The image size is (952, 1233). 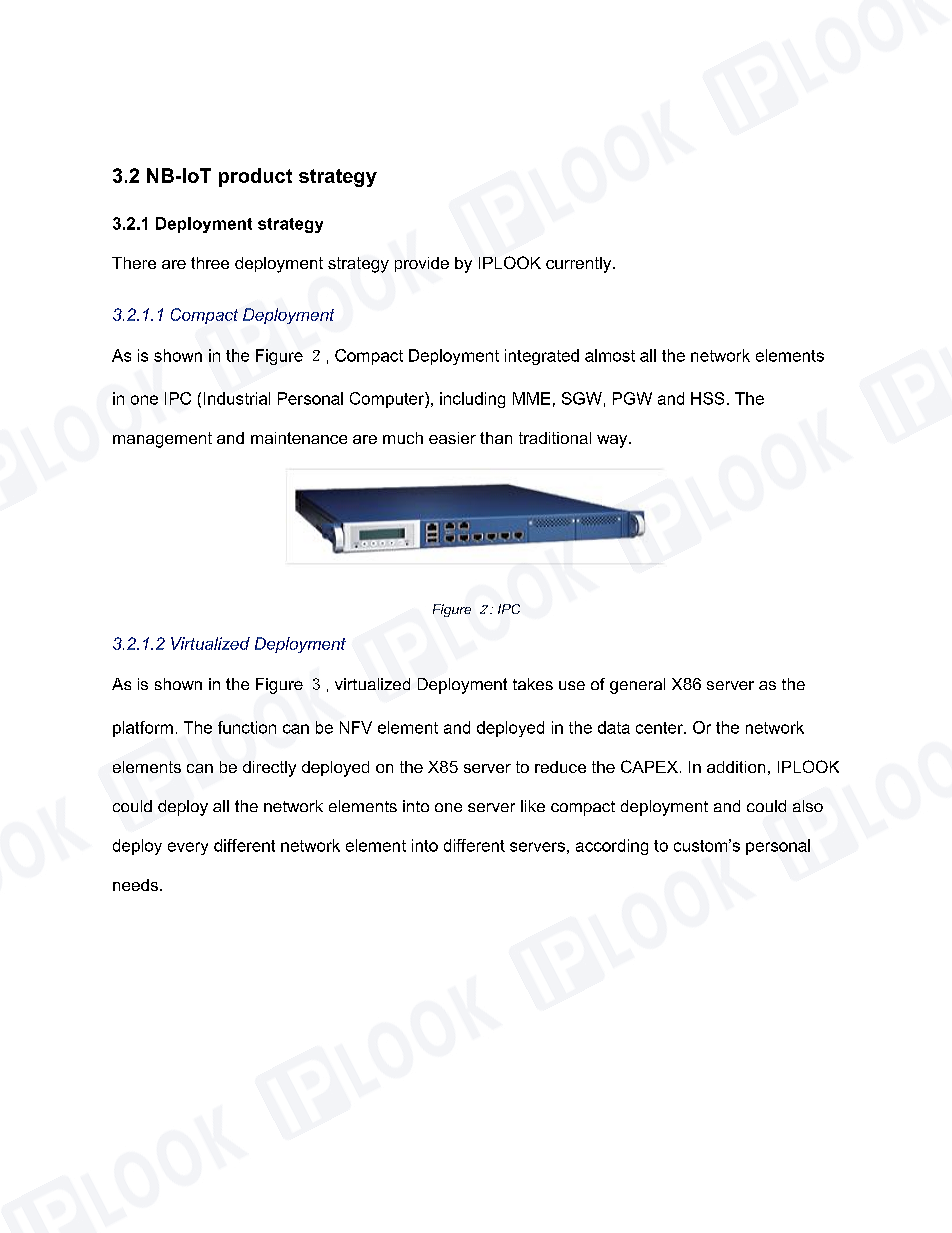 I want to click on according, so click(x=612, y=847).
